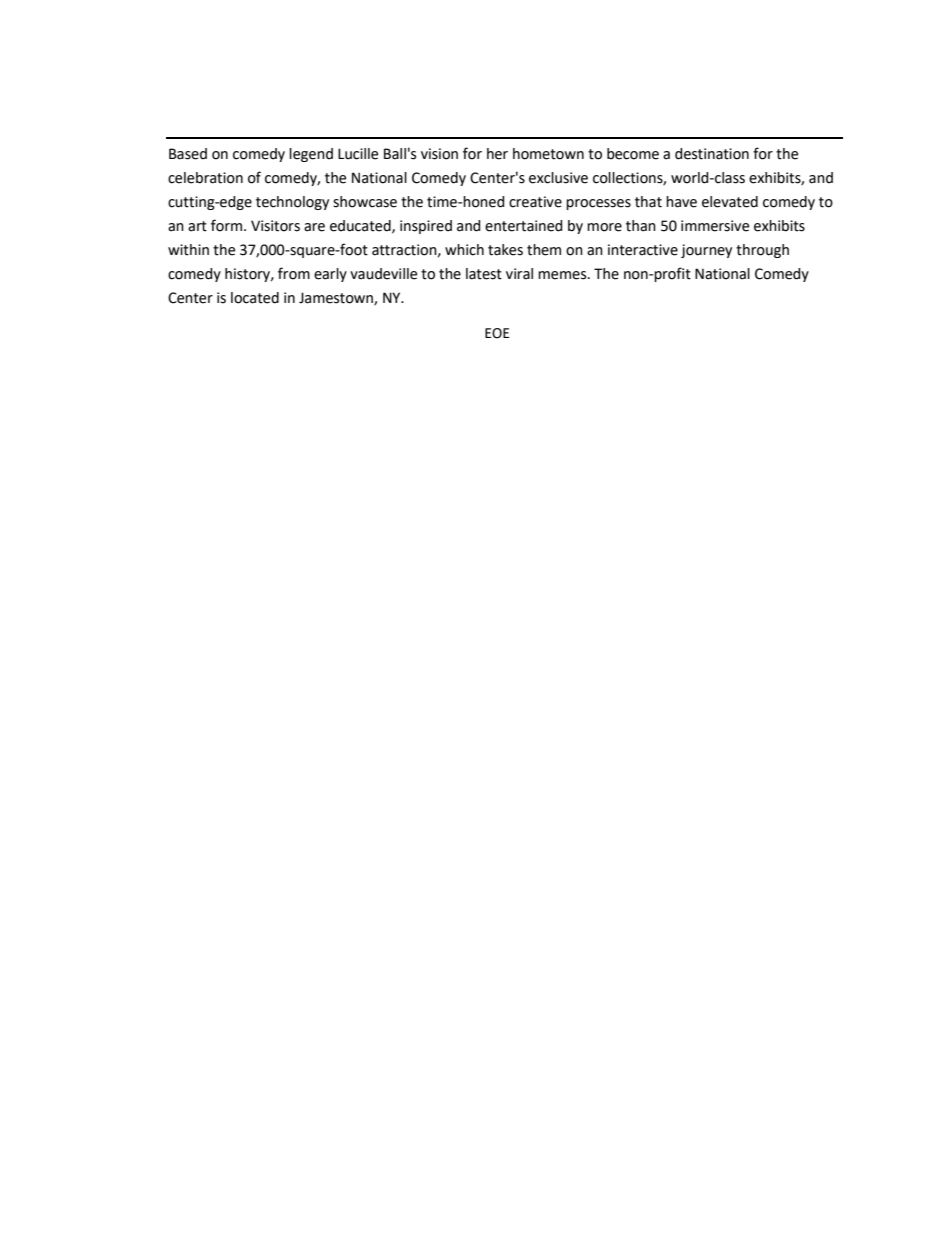  I want to click on located, so click(255, 298).
